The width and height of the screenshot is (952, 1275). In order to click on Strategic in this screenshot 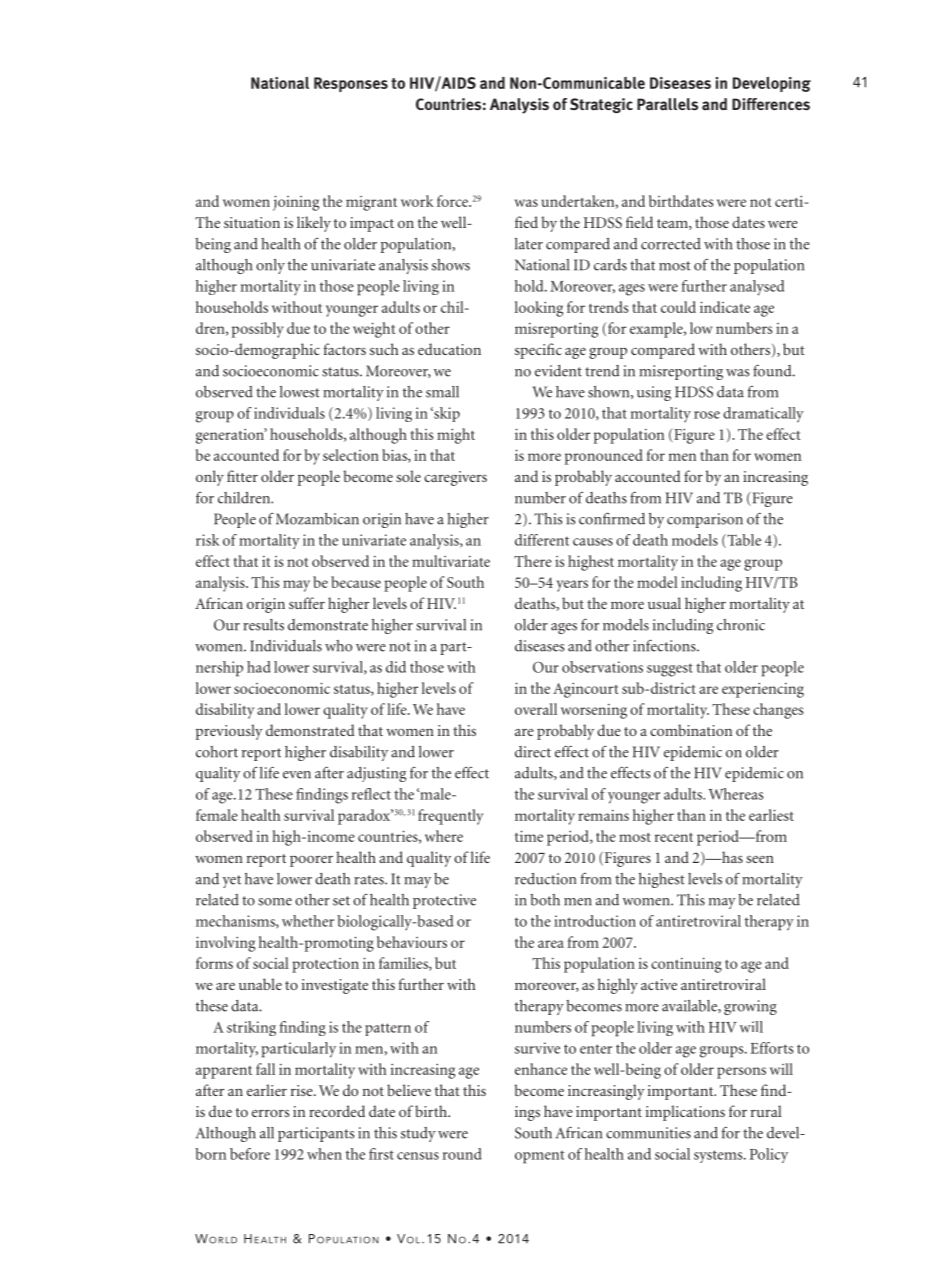, I will do `click(601, 105)`.
